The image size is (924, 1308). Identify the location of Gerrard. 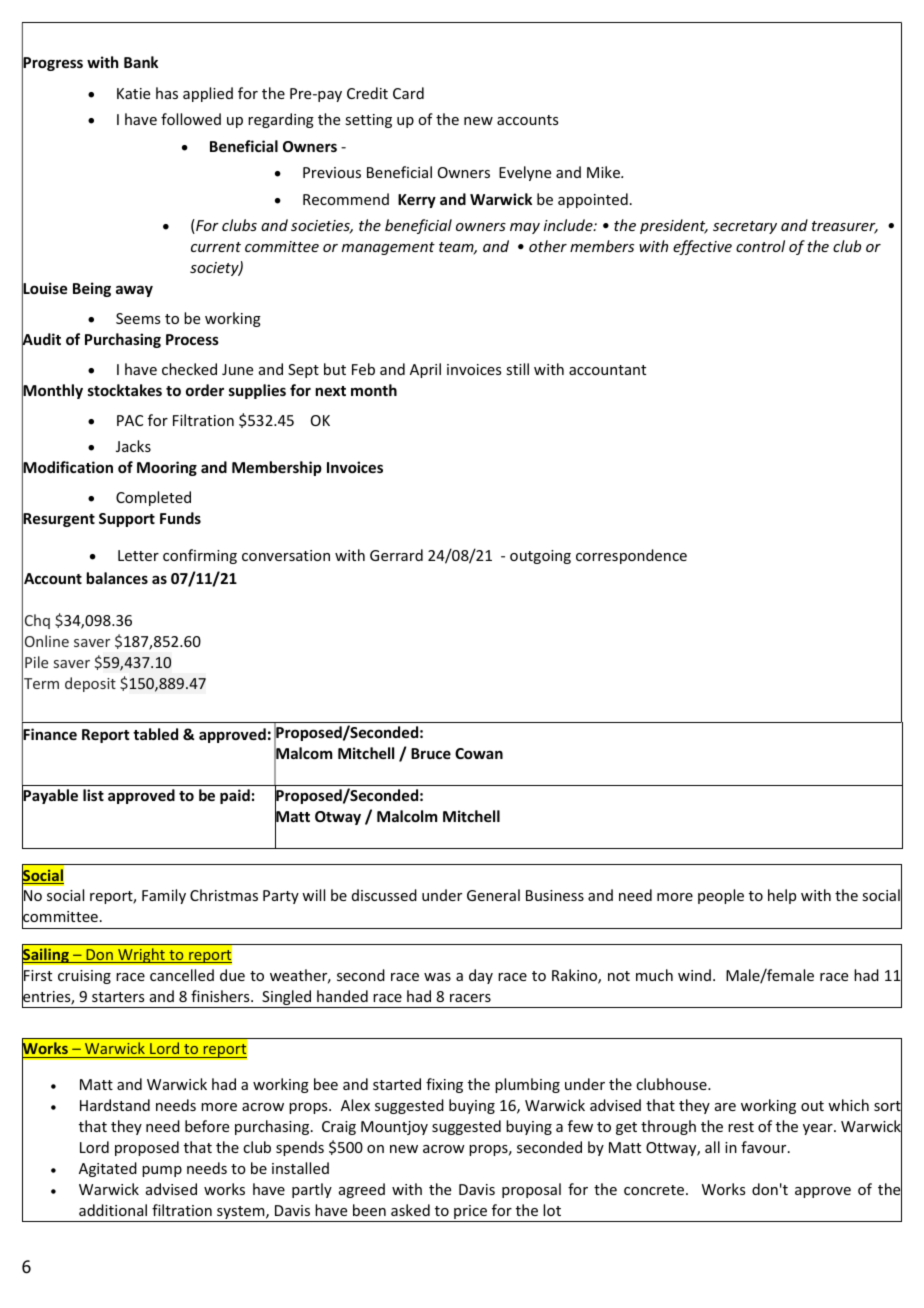
(396, 555).
